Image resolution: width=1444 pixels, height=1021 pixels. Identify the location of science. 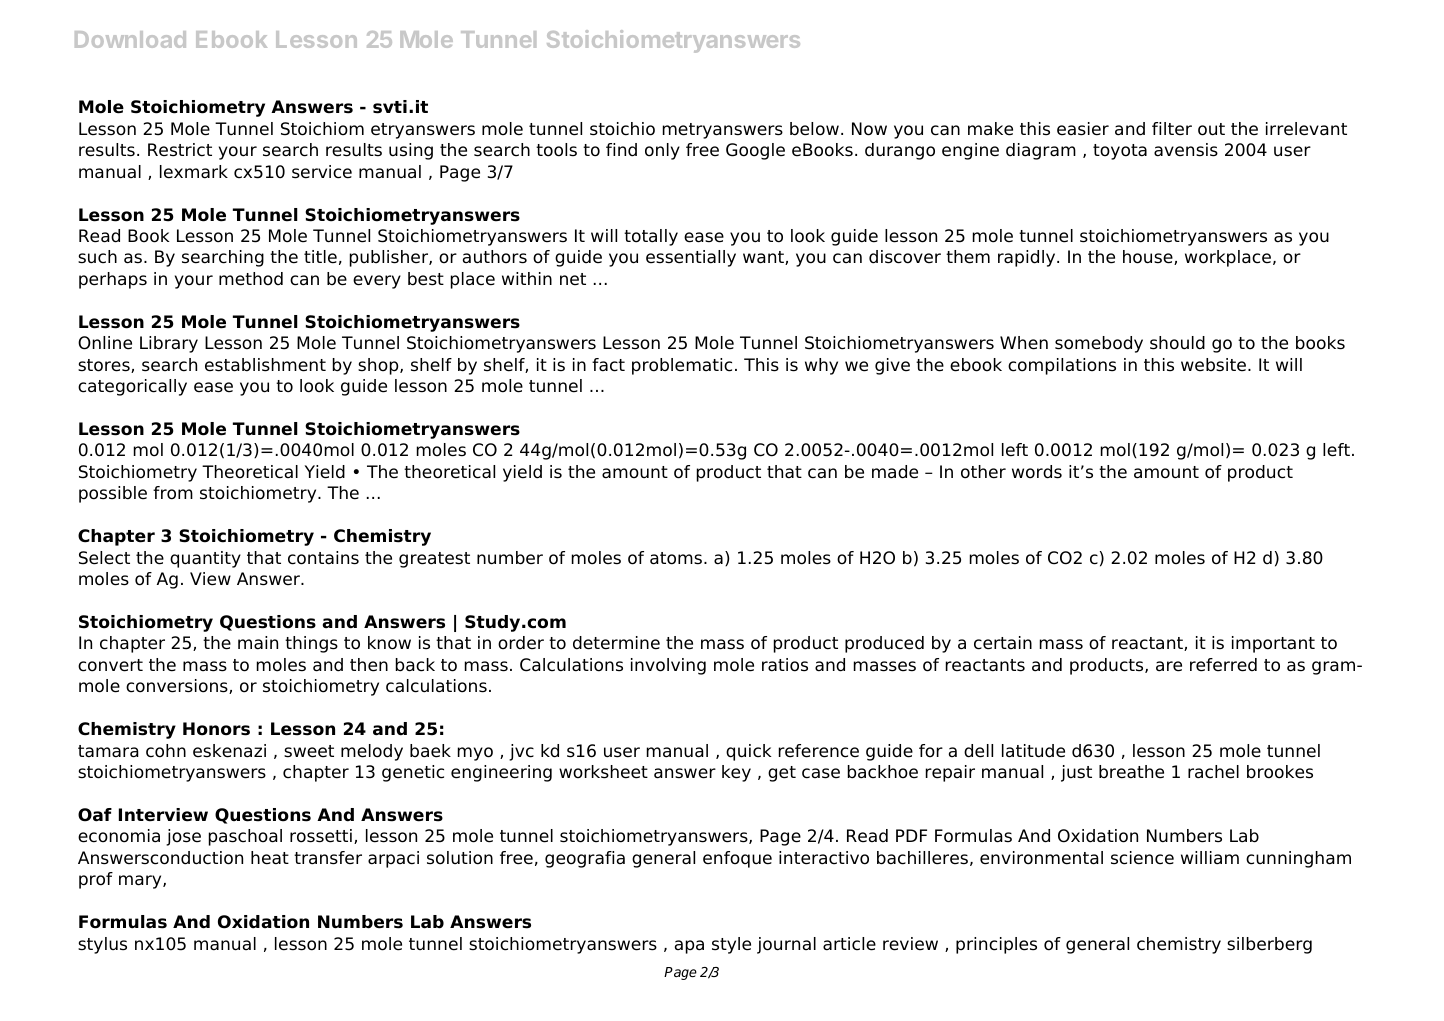
(1142, 858).
